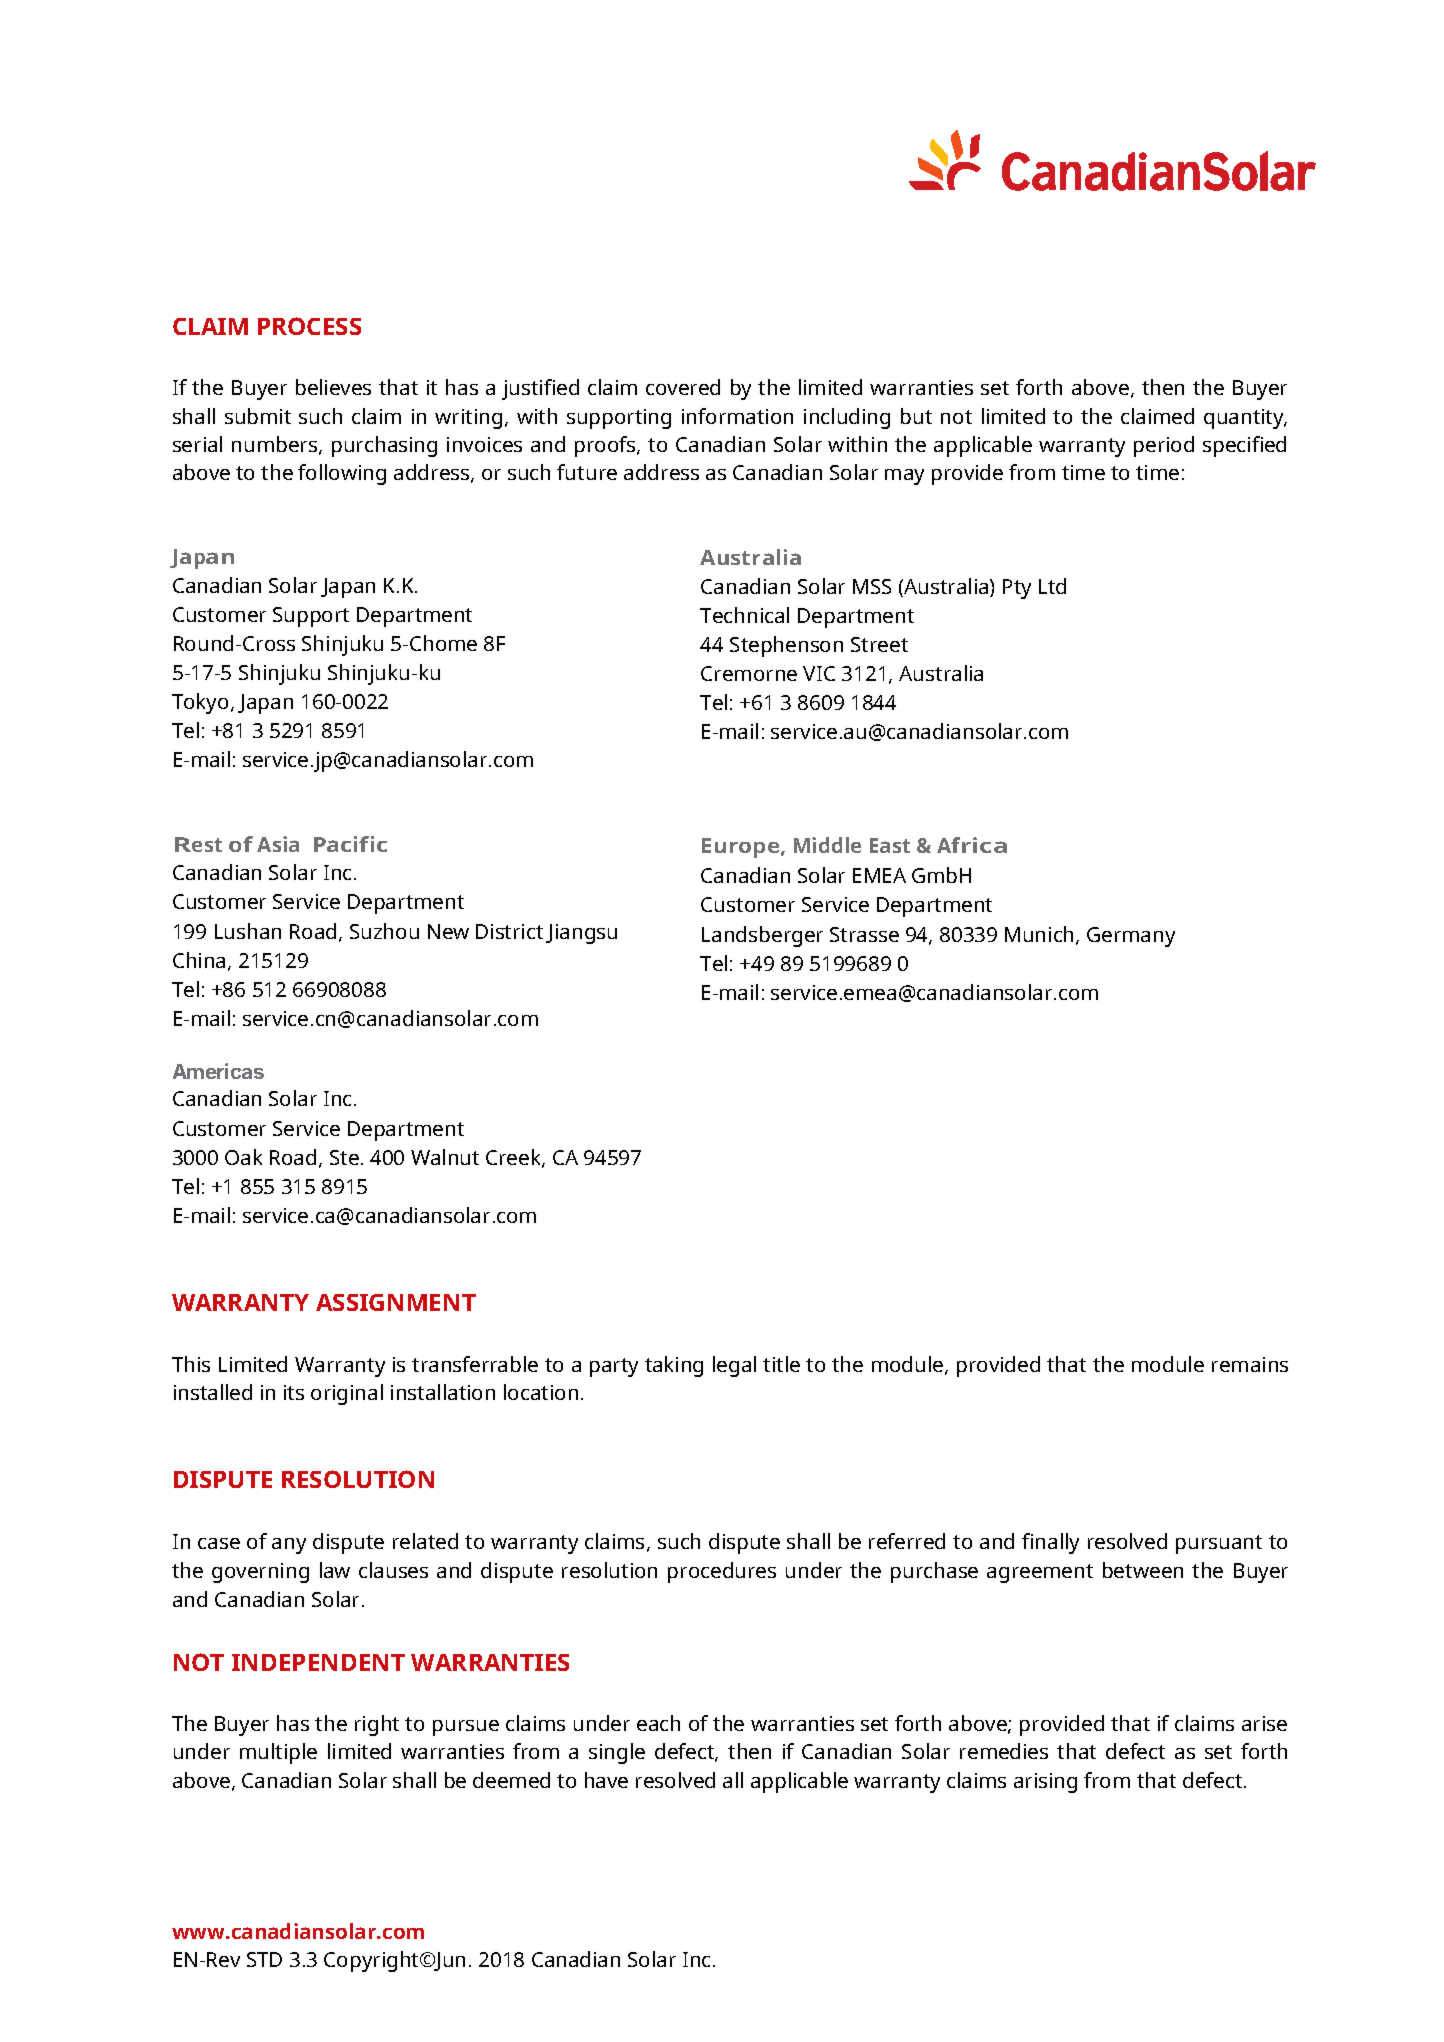 This screenshot has height=2042, width=1444. Describe the element at coordinates (1045, 1783) in the screenshot. I see `arising` at that location.
